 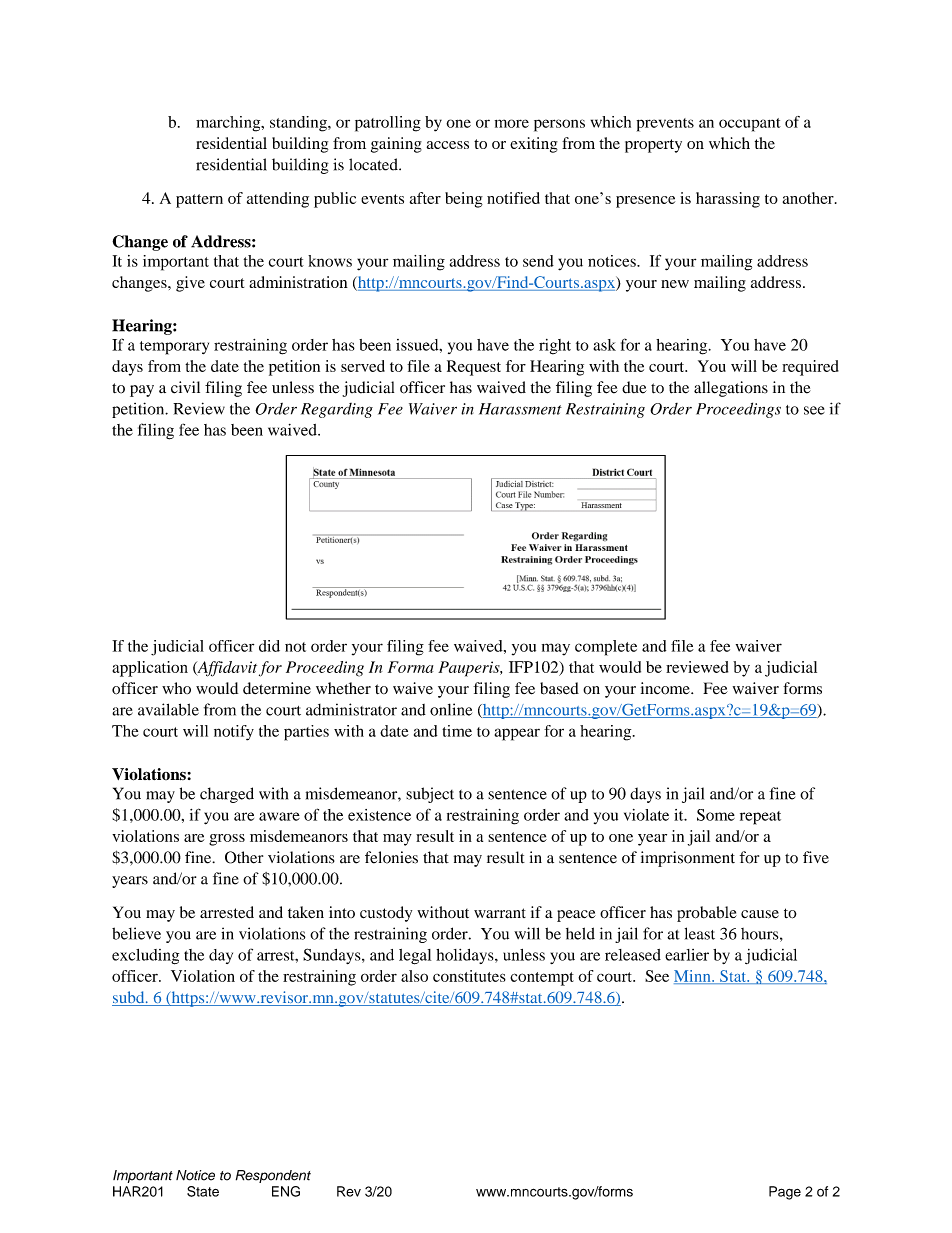 I want to click on did, so click(x=269, y=646).
